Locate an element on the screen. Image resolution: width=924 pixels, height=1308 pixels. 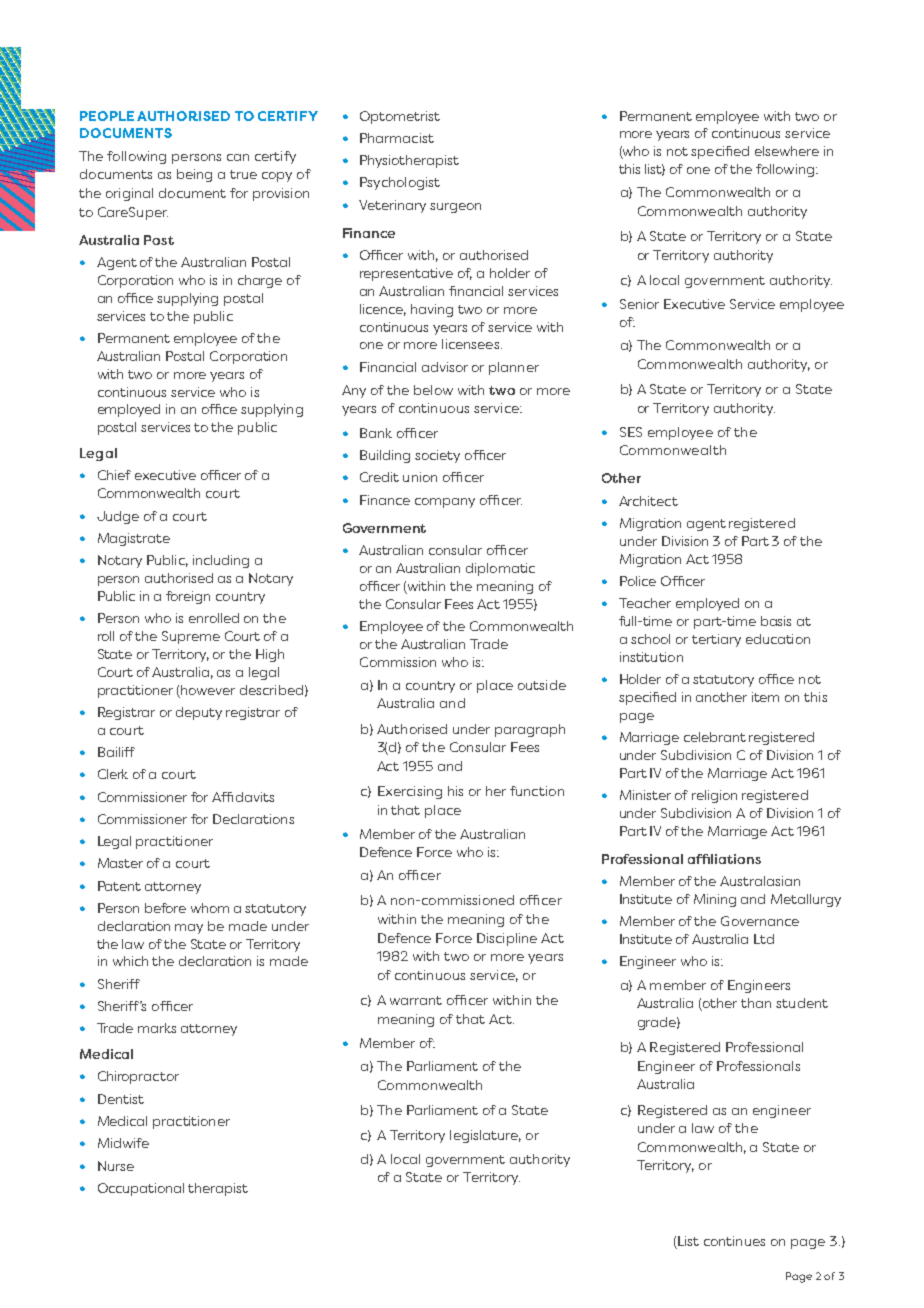
whom is located at coordinates (210, 908).
